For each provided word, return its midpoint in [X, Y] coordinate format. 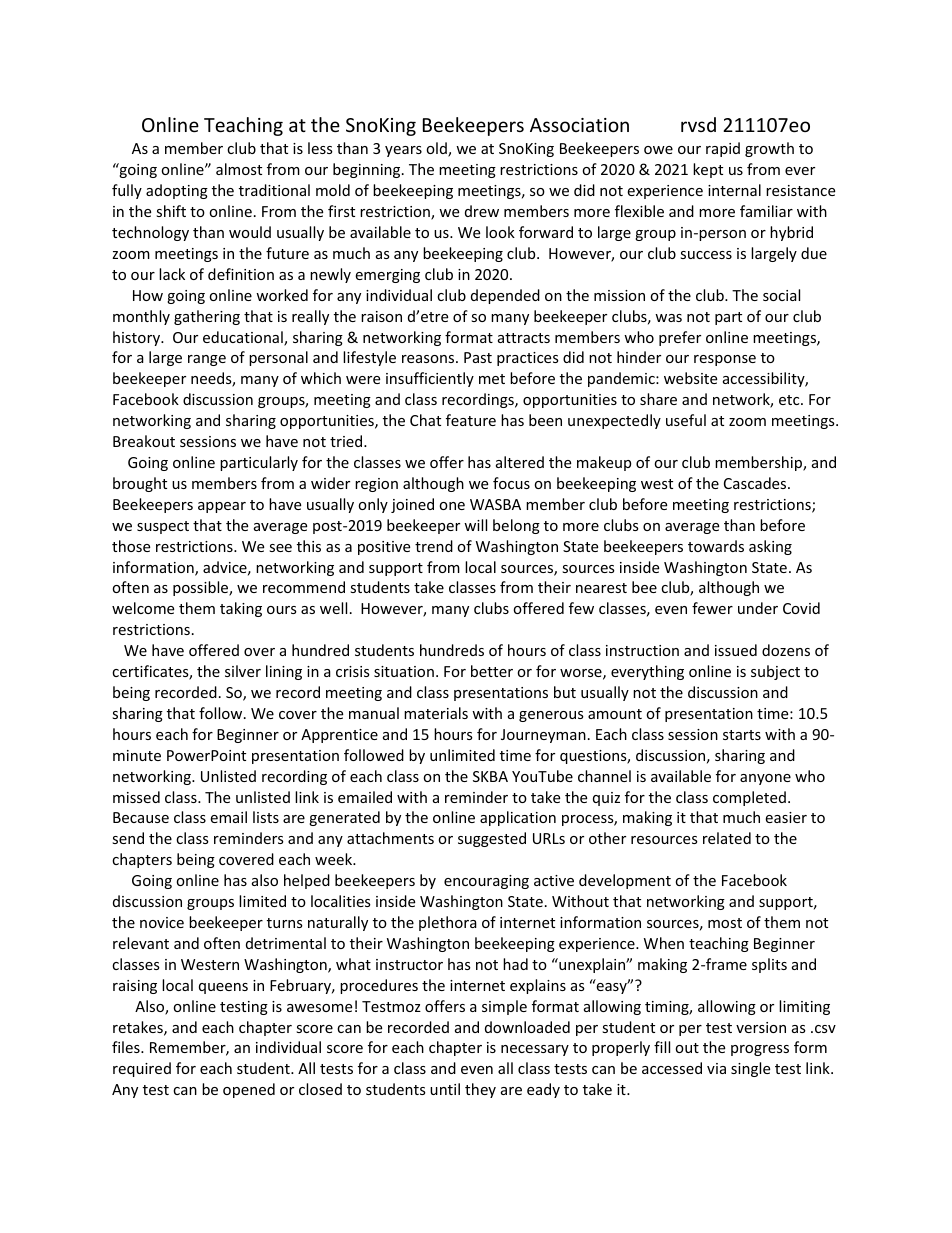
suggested [492, 839]
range [207, 360]
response [725, 360]
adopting [177, 191]
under [758, 608]
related [727, 838]
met [492, 379]
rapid [723, 149]
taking [241, 609]
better [492, 671]
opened [249, 1090]
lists [266, 817]
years [403, 151]
